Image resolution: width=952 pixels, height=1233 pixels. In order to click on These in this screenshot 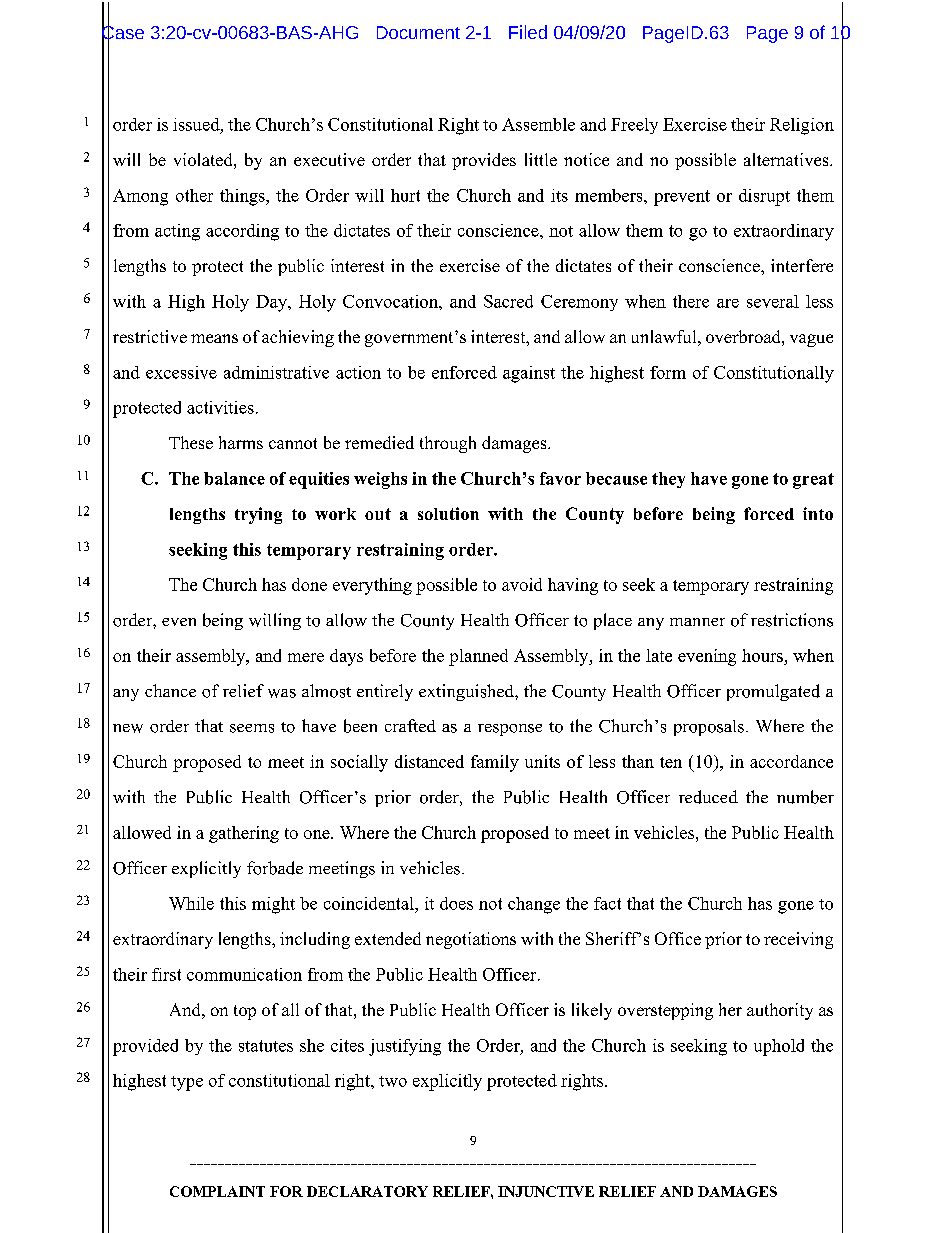, I will do `click(191, 442)`.
